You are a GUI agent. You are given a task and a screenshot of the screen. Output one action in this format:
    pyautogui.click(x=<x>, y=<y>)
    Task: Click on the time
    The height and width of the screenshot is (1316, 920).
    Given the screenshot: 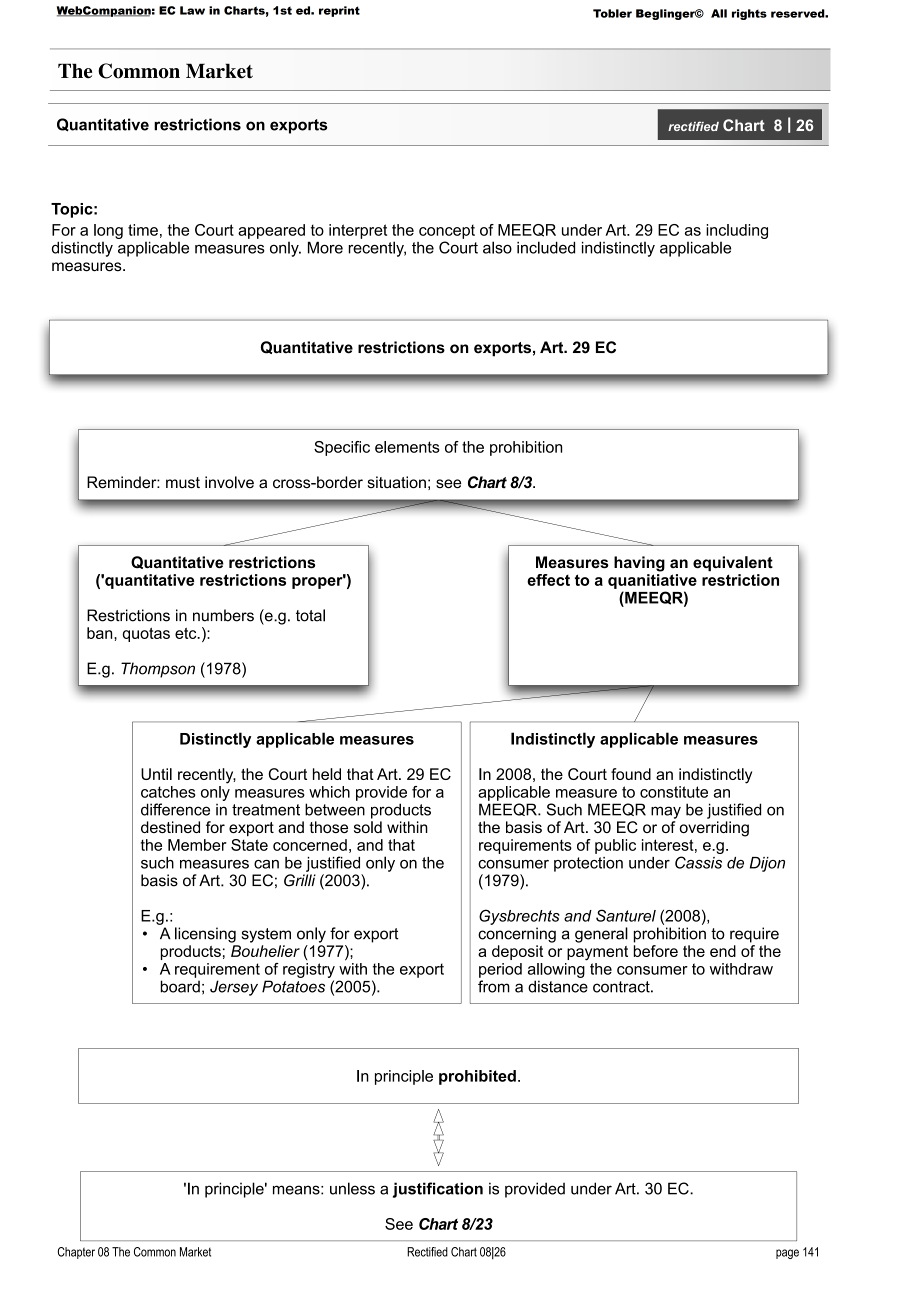 What is the action you would take?
    pyautogui.click(x=143, y=230)
